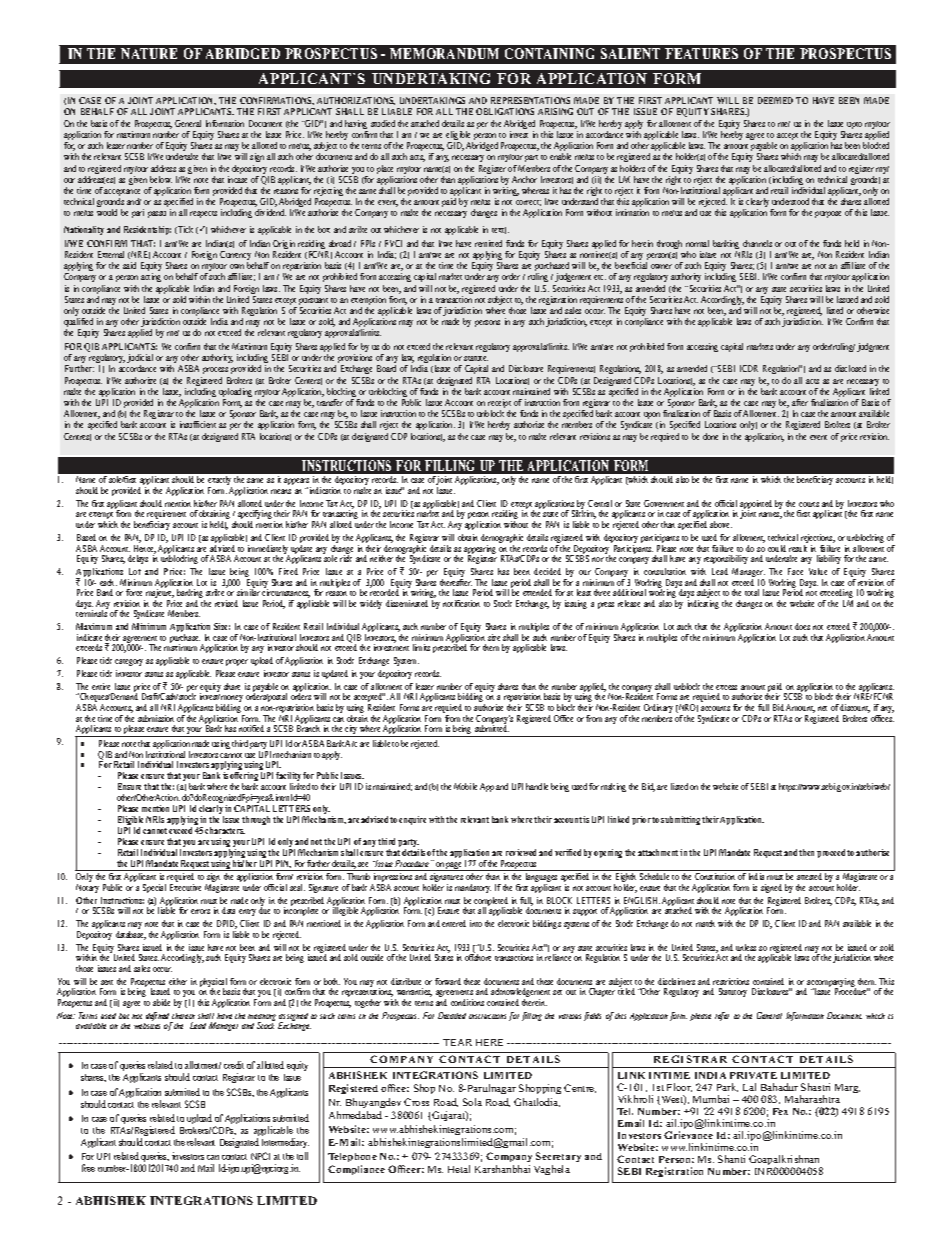  I want to click on Sola, so click(472, 1102).
